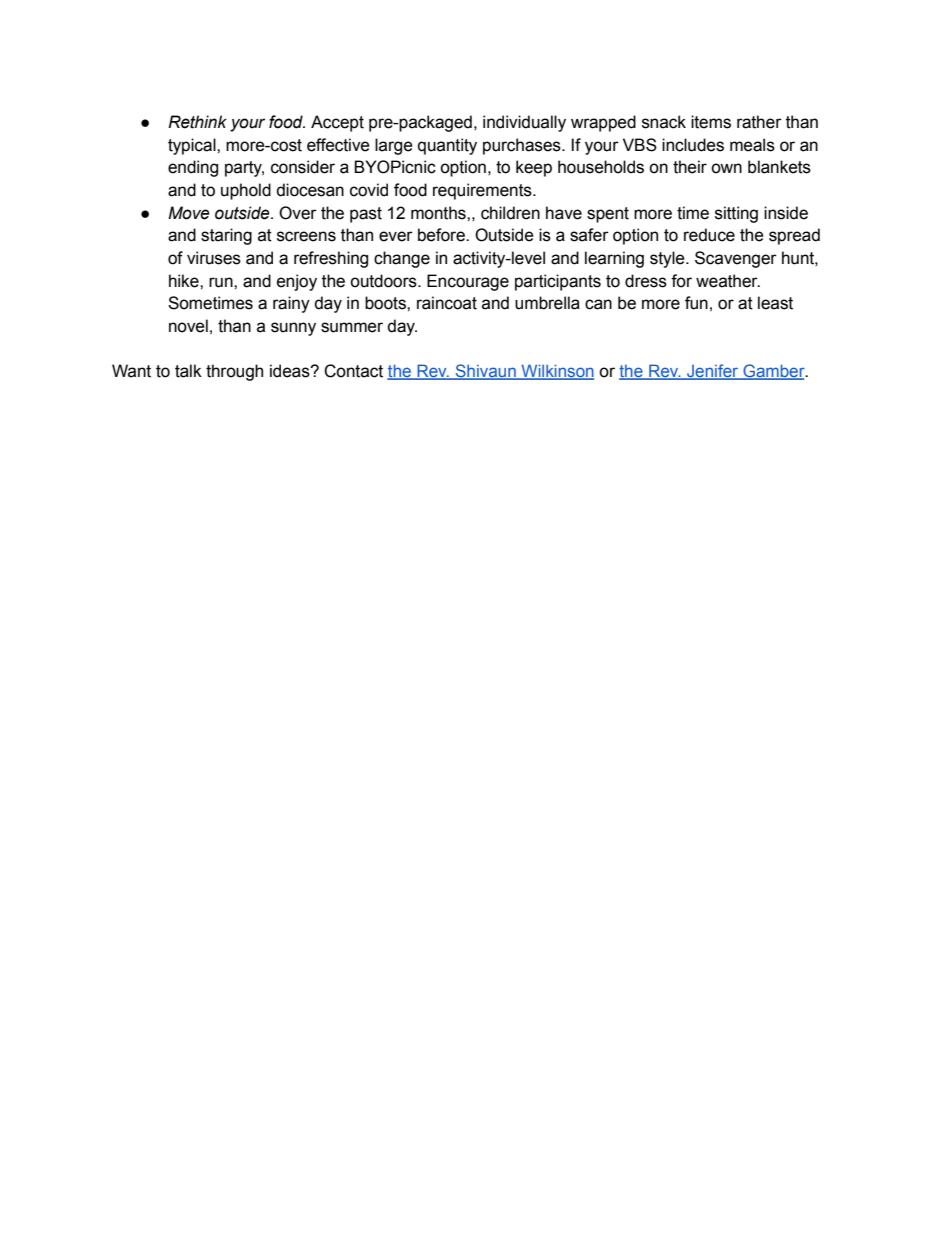 The image size is (952, 1233). What do you see at coordinates (197, 122) in the screenshot?
I see `Rethink` at bounding box center [197, 122].
